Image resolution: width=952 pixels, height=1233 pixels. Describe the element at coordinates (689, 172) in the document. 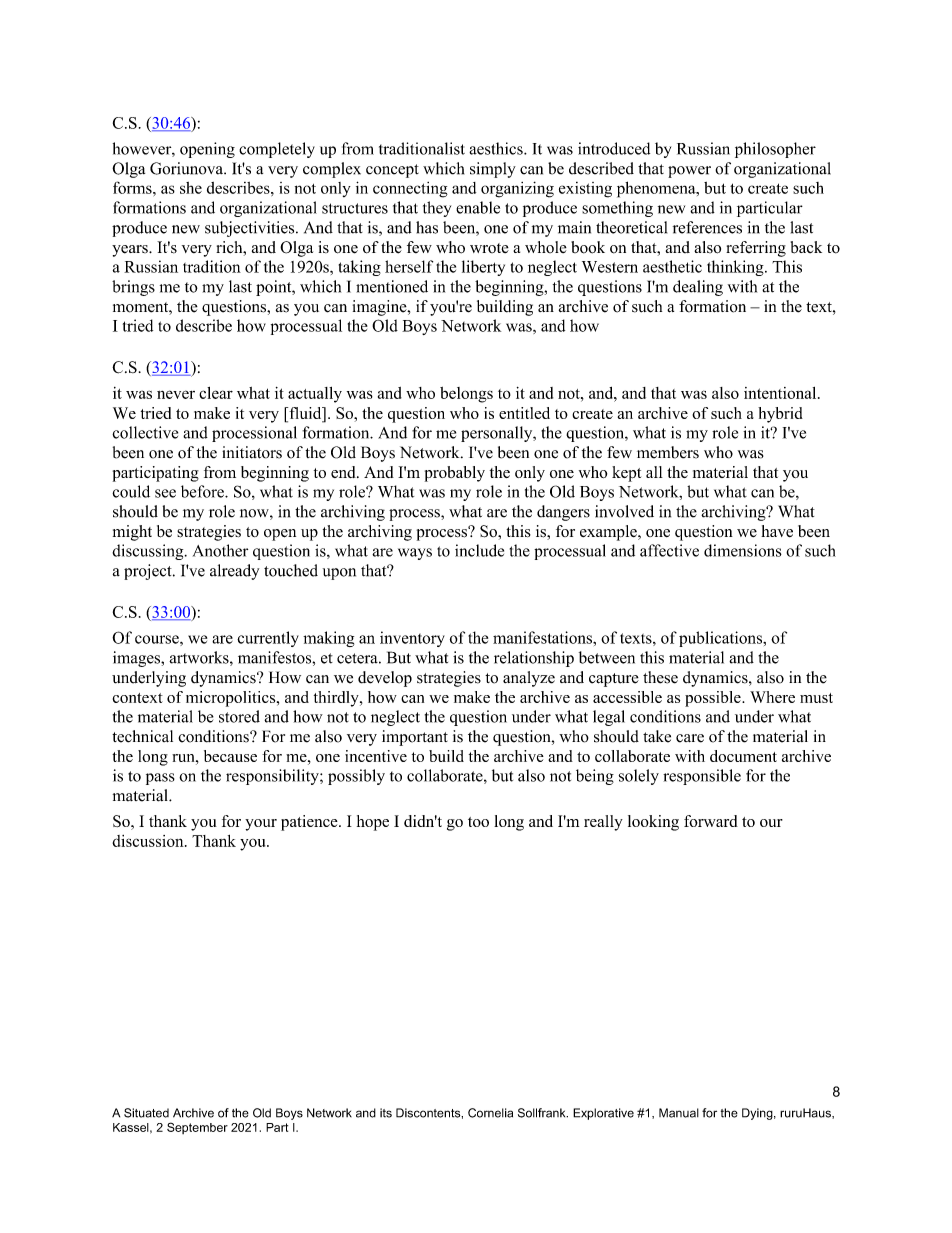

I see `power` at that location.
